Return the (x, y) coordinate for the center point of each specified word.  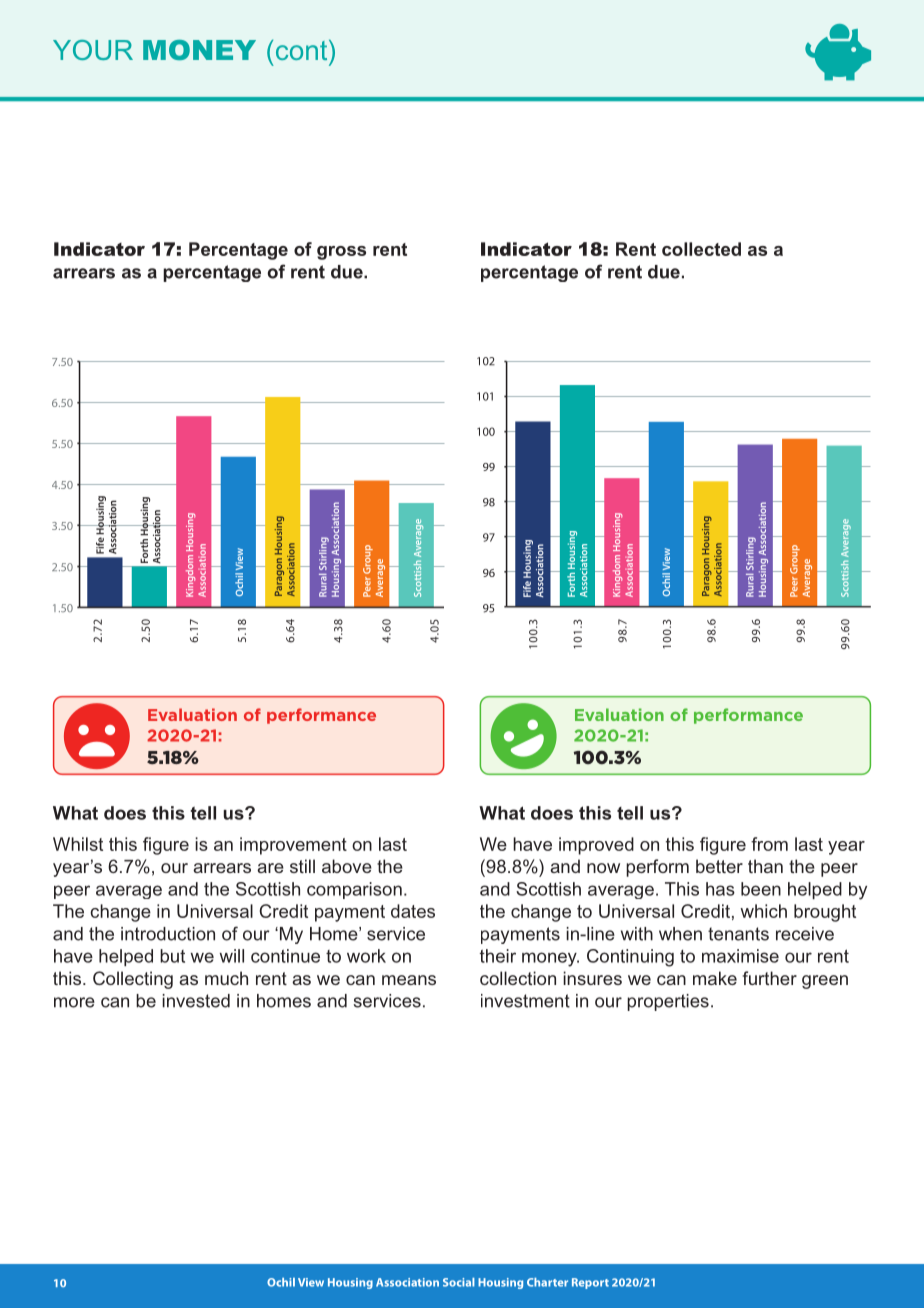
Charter (547, 1282)
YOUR (93, 50)
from (769, 844)
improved (596, 846)
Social (459, 1282)
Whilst (78, 844)
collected (701, 249)
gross (341, 253)
